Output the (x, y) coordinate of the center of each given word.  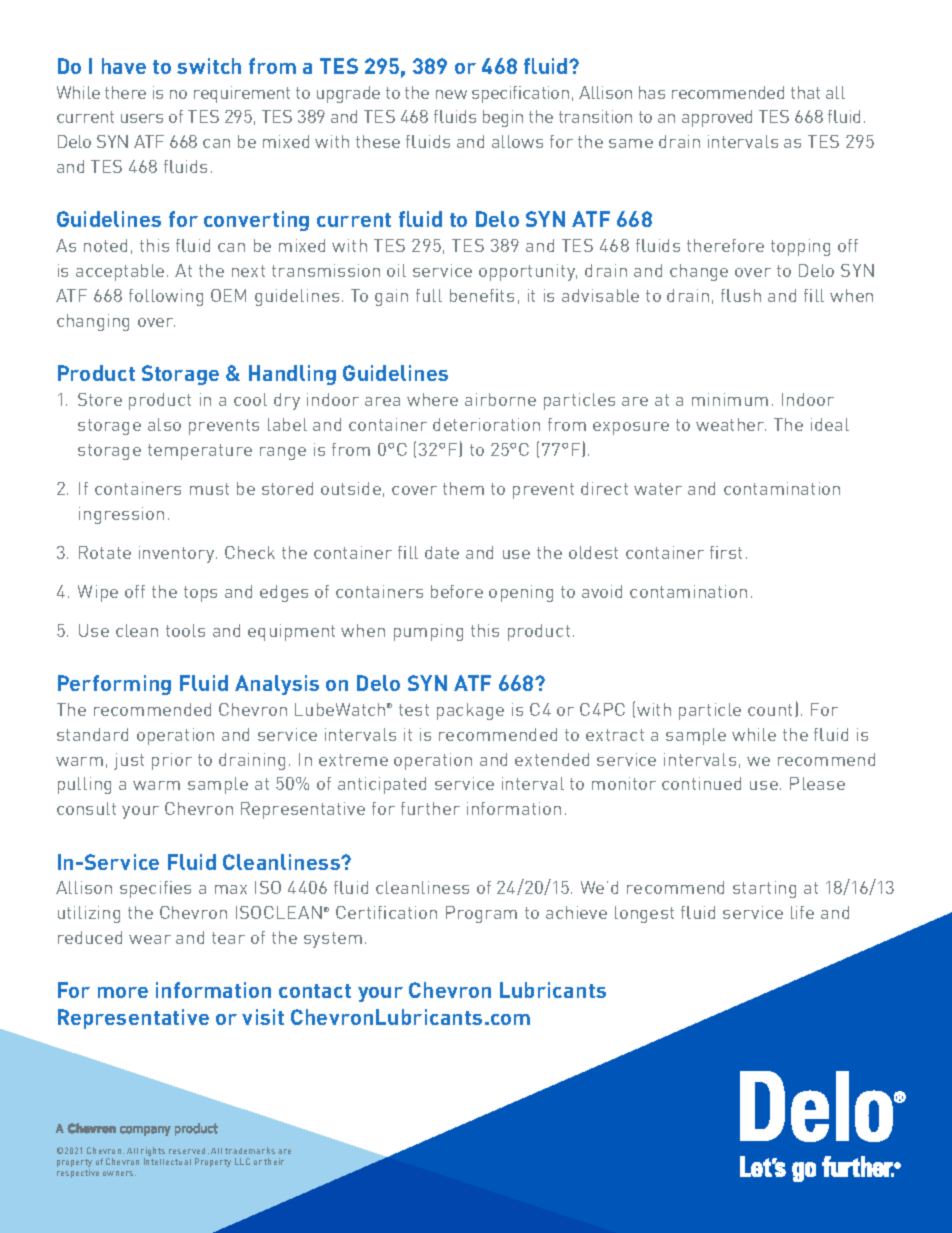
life (802, 912)
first (726, 552)
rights (153, 1153)
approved (717, 118)
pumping (428, 632)
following (166, 297)
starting (764, 889)
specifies (155, 889)
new (451, 94)
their (274, 1161)
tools (185, 630)
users (142, 118)
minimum (730, 399)
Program (481, 914)
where (432, 399)
